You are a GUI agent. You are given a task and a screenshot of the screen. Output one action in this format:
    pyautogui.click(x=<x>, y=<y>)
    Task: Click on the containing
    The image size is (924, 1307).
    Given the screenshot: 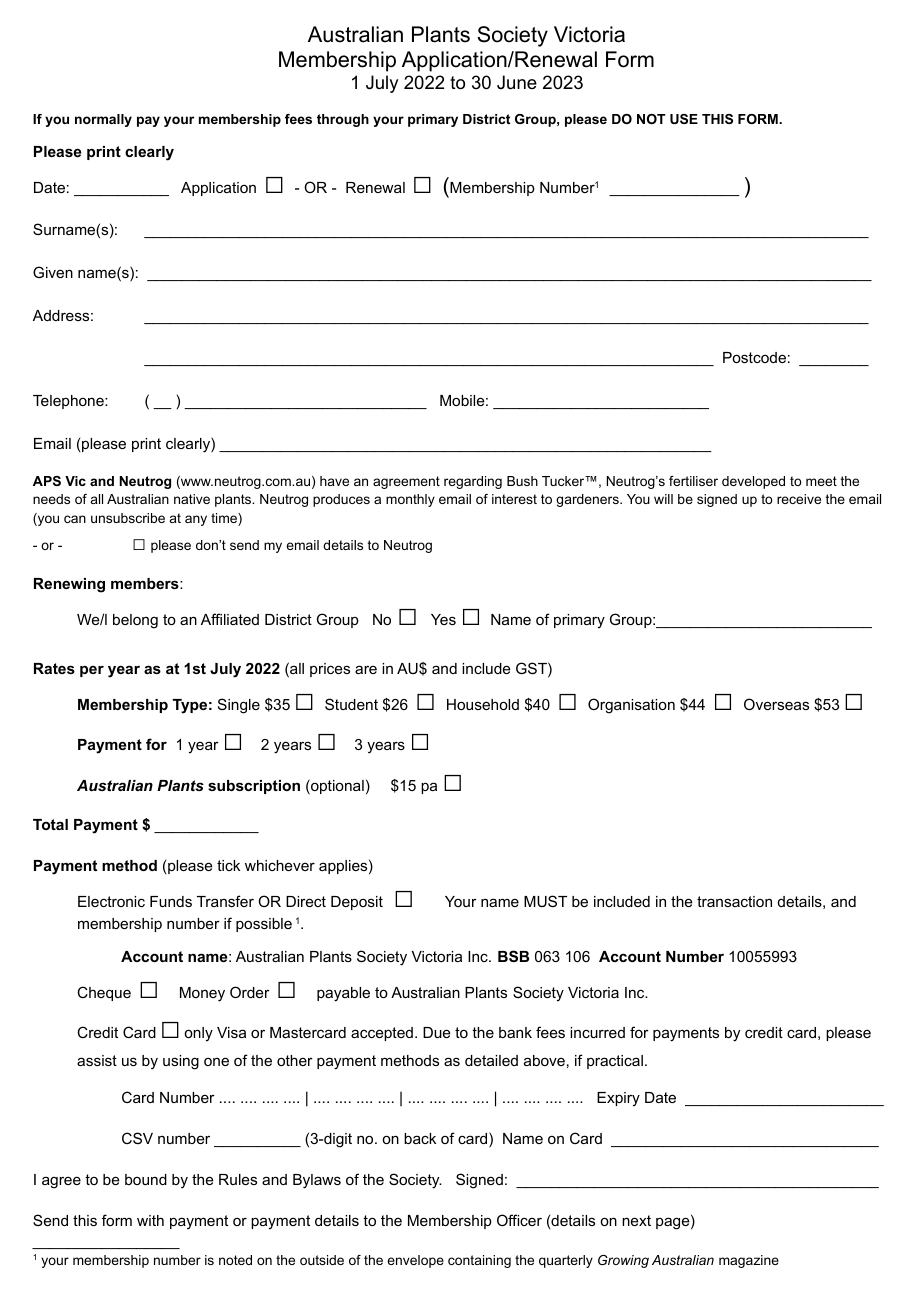 What is the action you would take?
    pyautogui.click(x=479, y=1261)
